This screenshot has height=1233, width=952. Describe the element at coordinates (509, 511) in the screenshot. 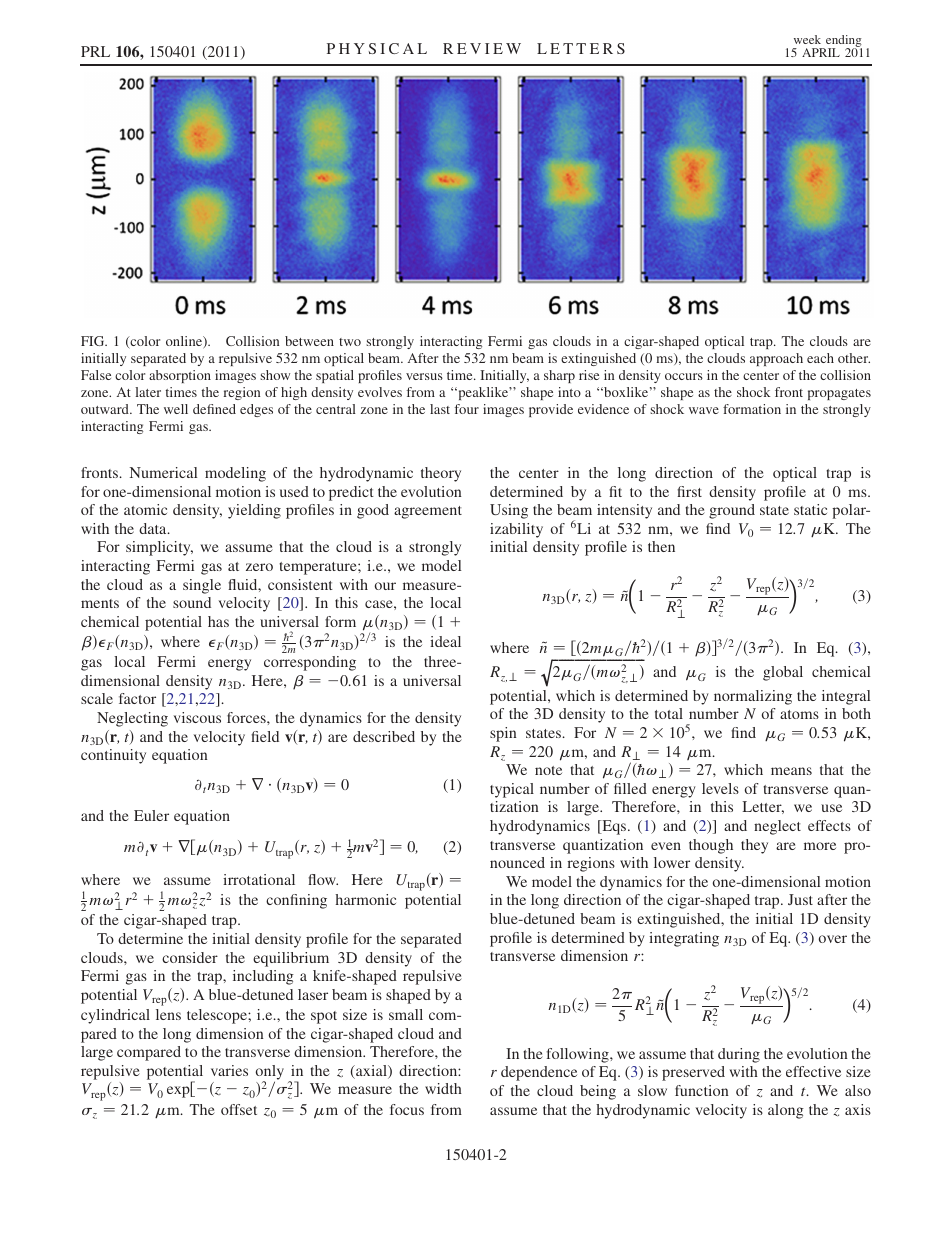

I see `Using` at that location.
